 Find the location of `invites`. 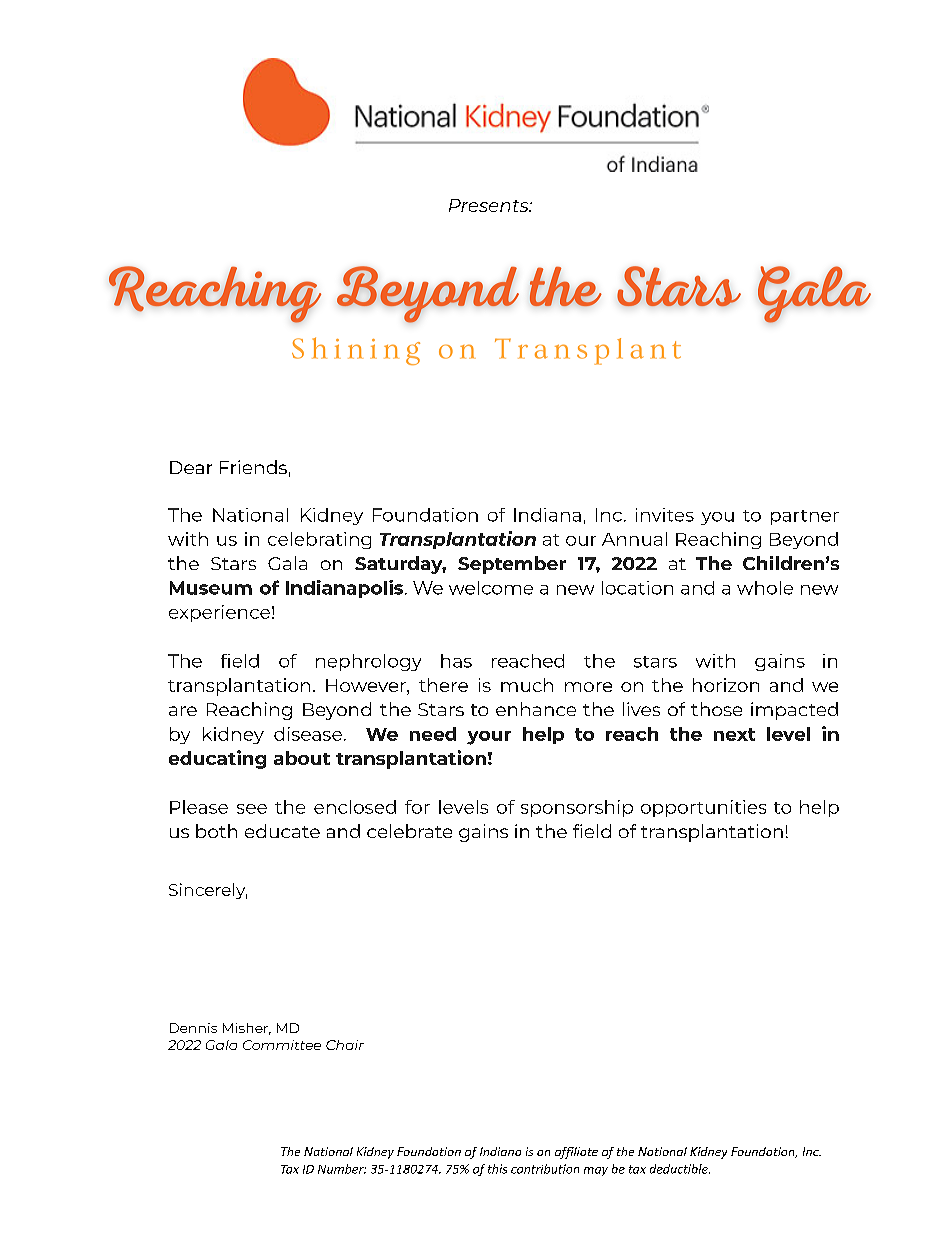

invites is located at coordinates (665, 515).
